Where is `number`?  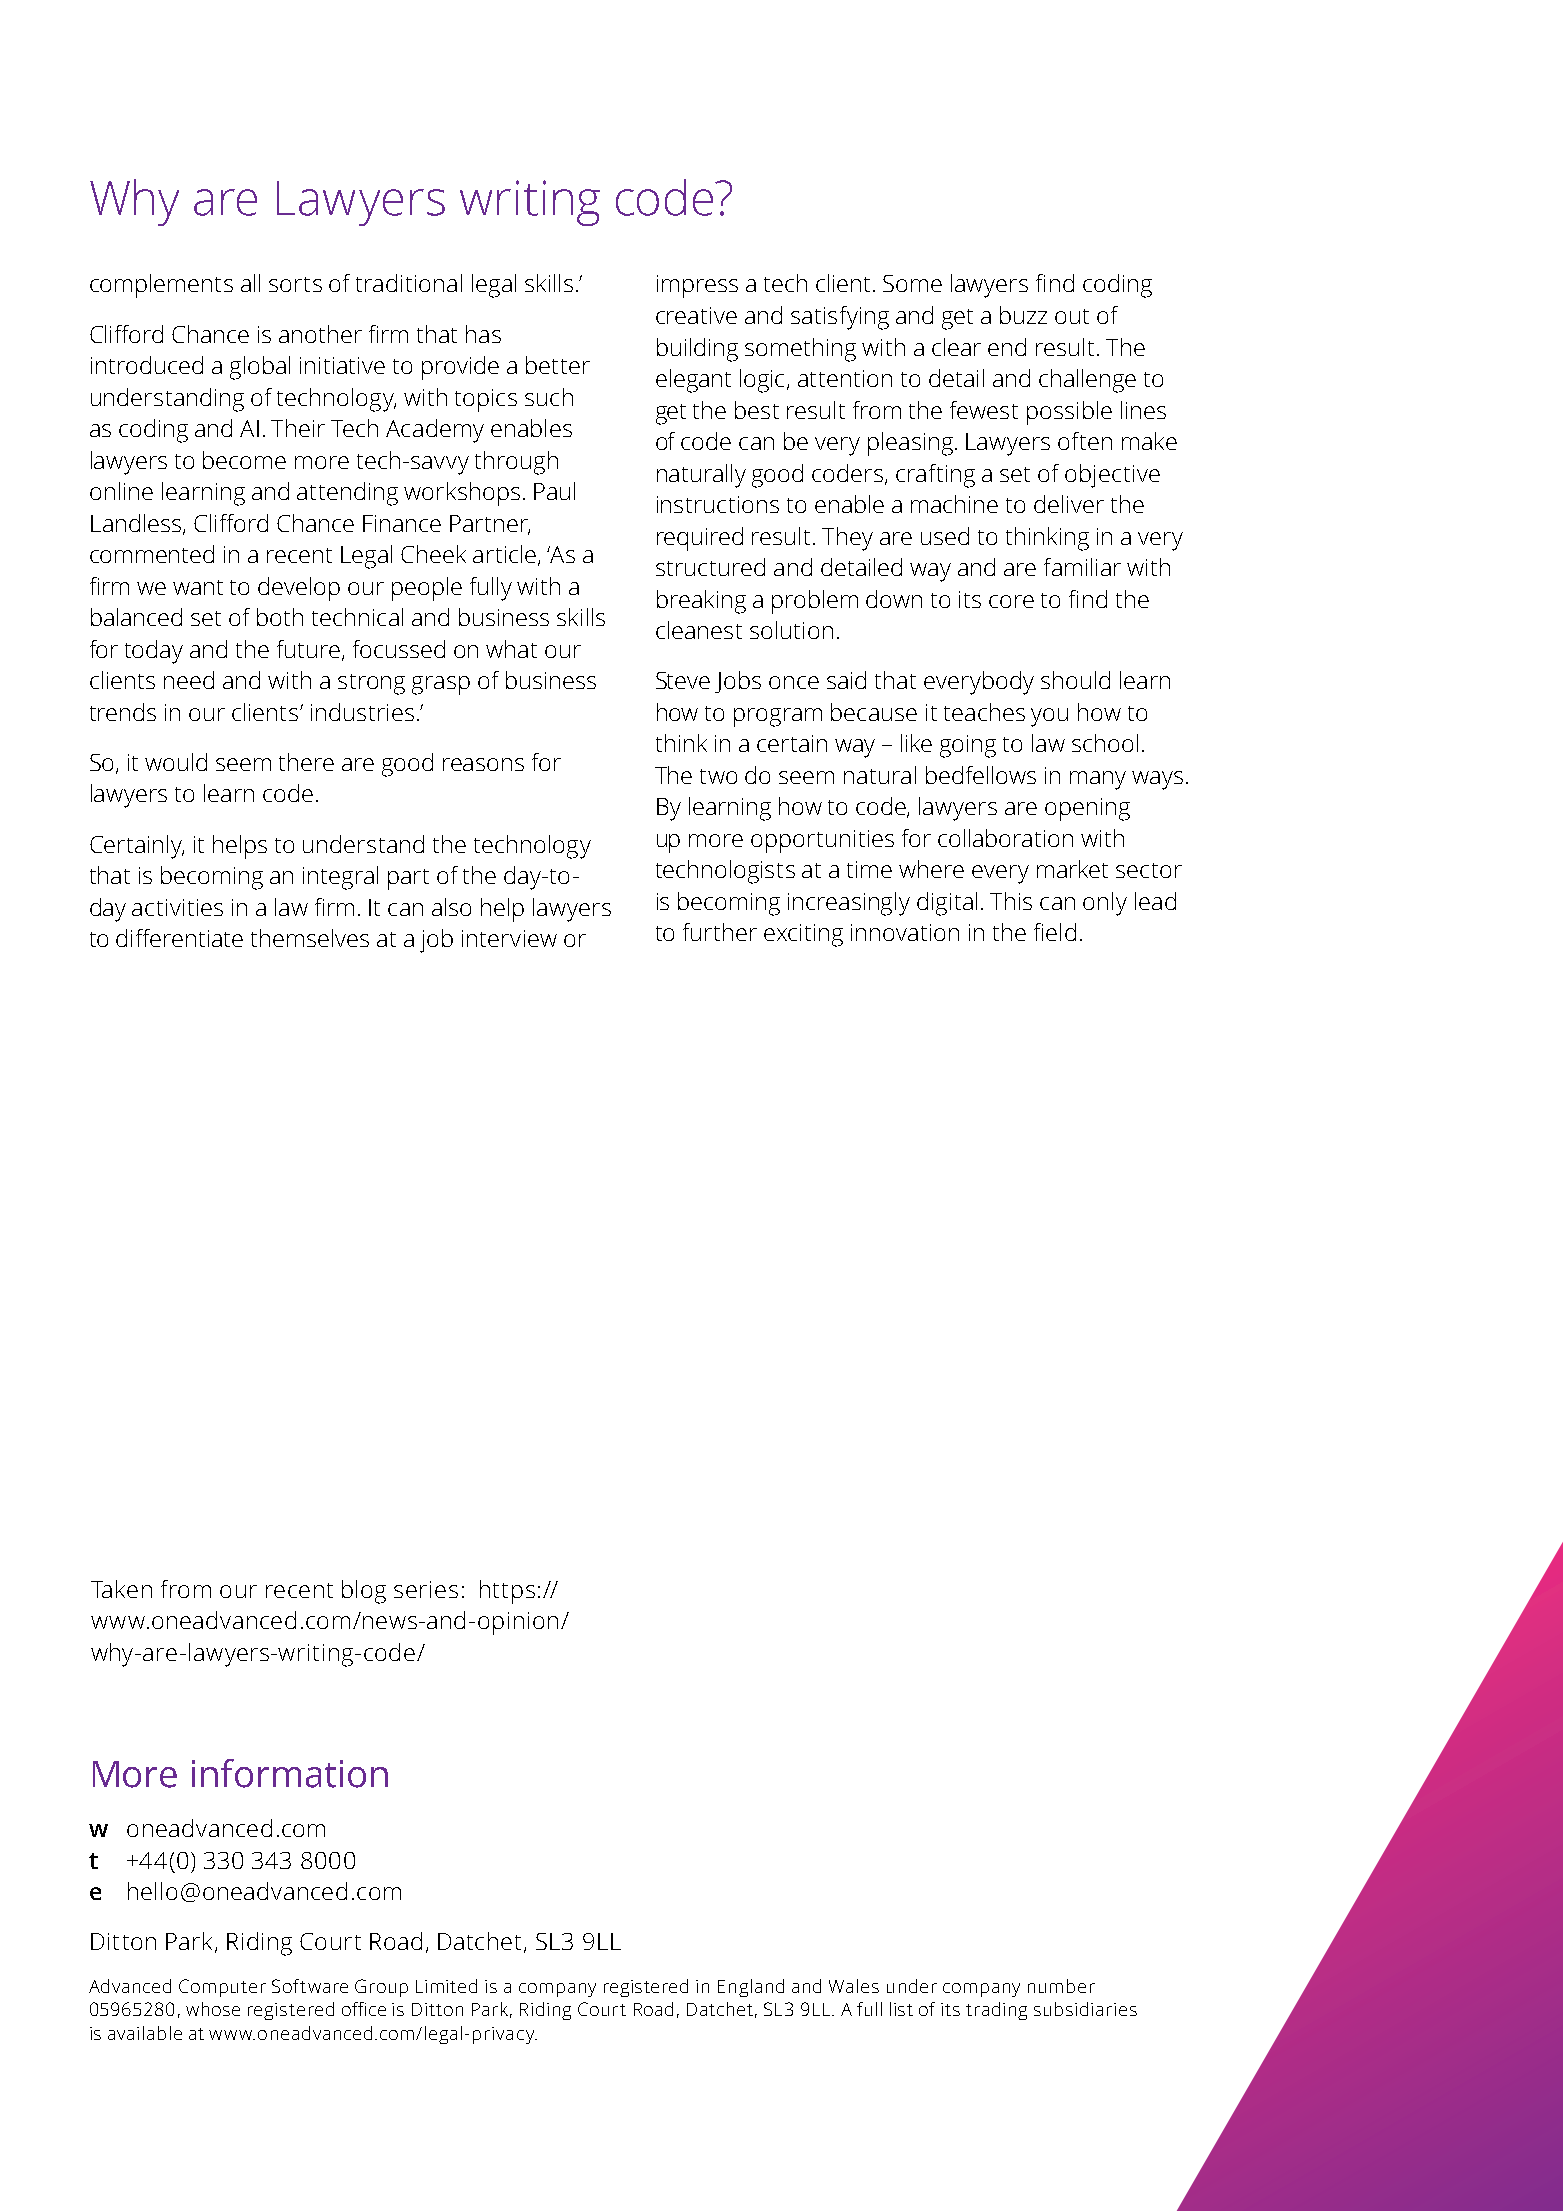
number is located at coordinates (1061, 1986).
